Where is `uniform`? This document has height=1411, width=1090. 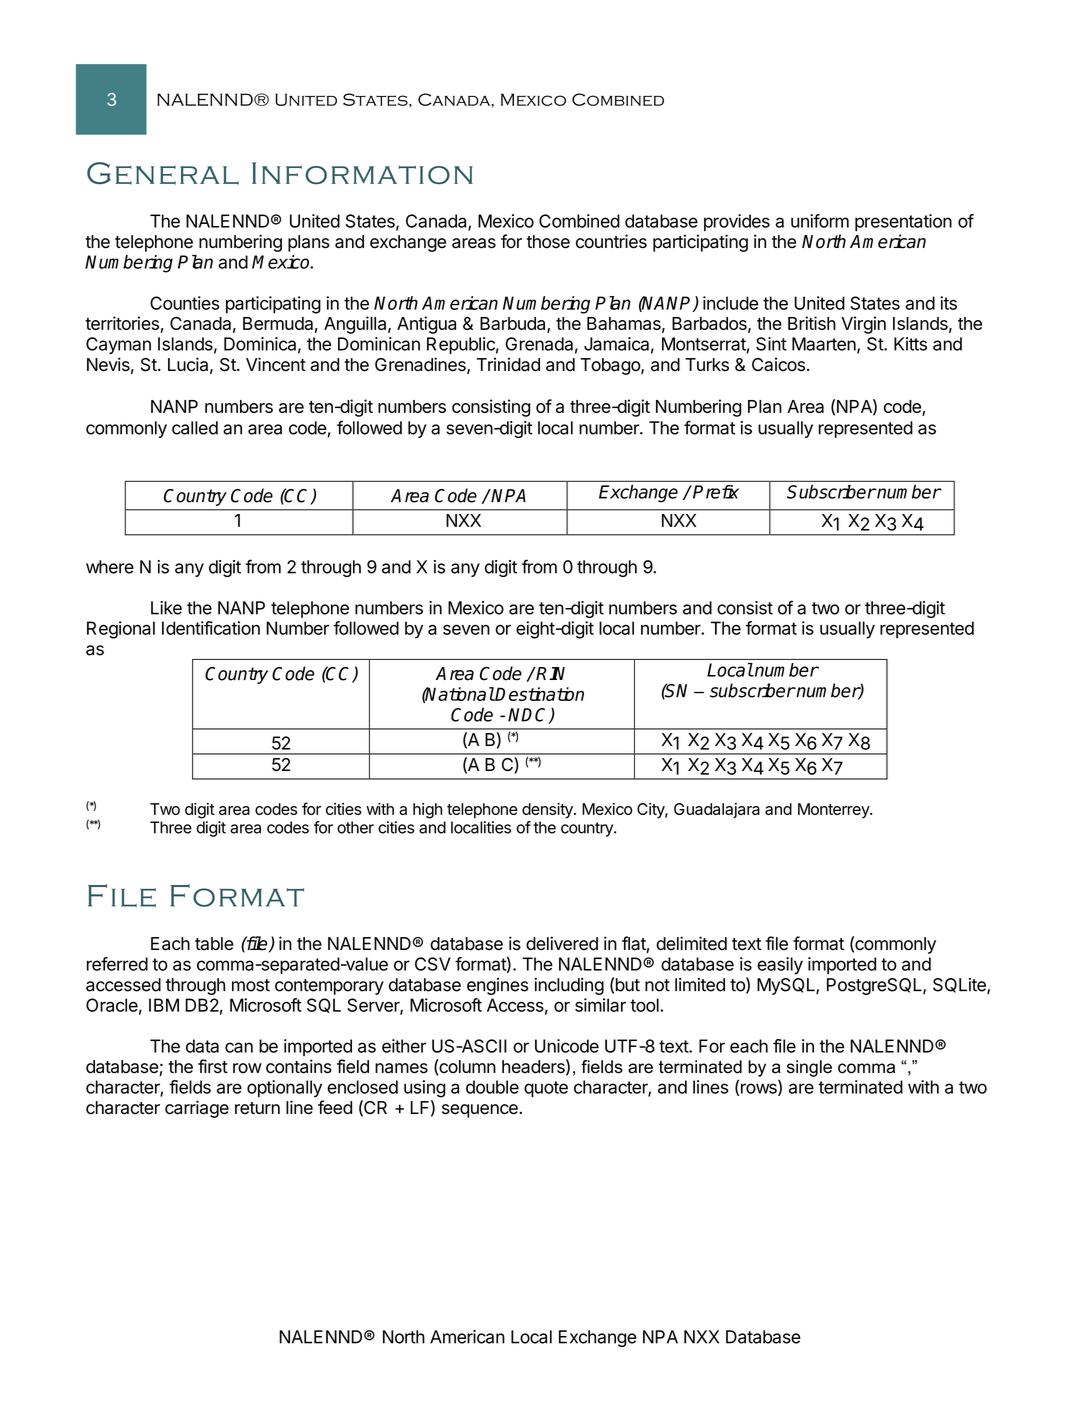
uniform is located at coordinates (820, 221).
